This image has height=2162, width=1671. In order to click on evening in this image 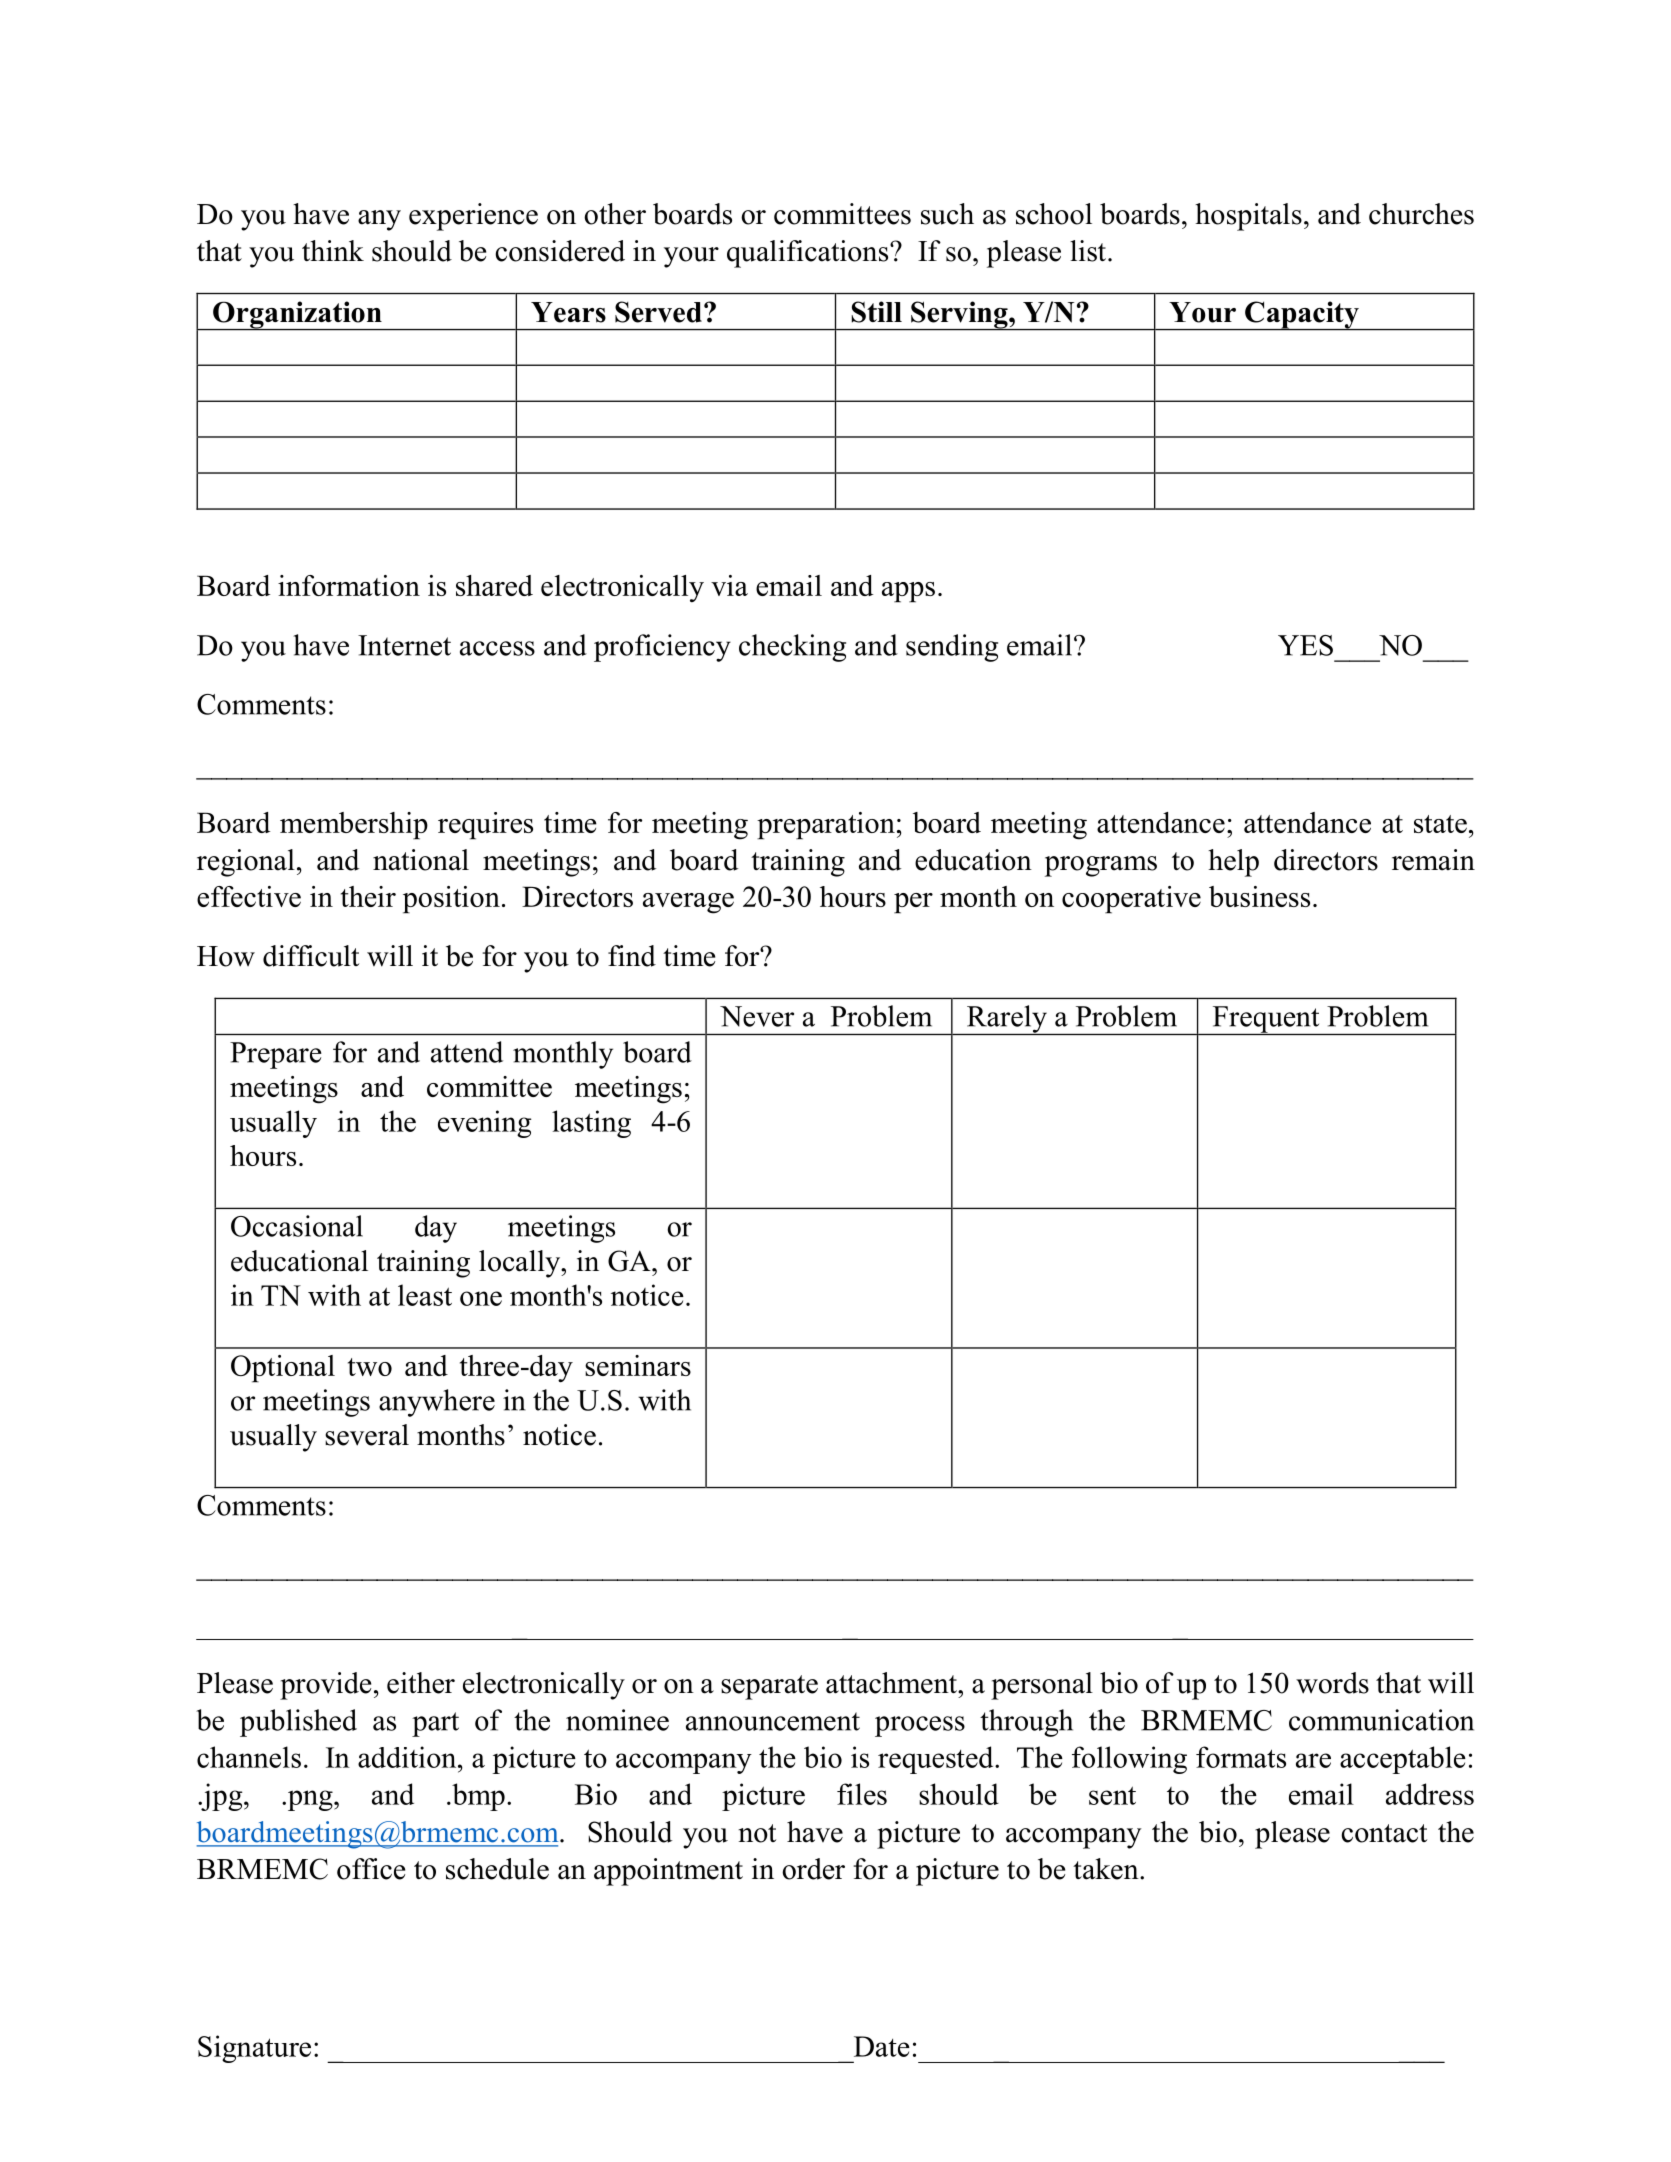, I will do `click(485, 1124)`.
